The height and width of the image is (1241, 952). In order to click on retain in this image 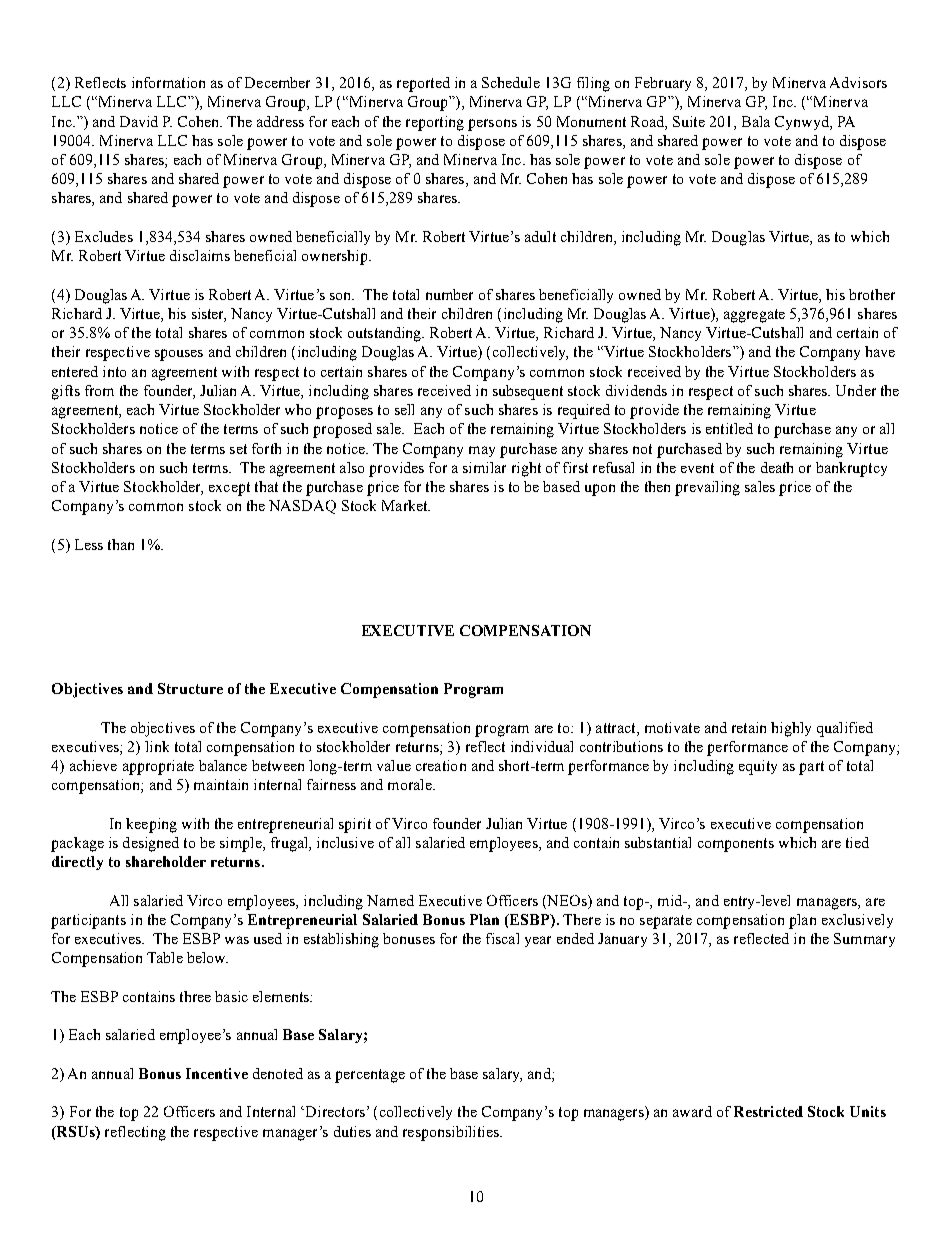, I will do `click(749, 727)`.
